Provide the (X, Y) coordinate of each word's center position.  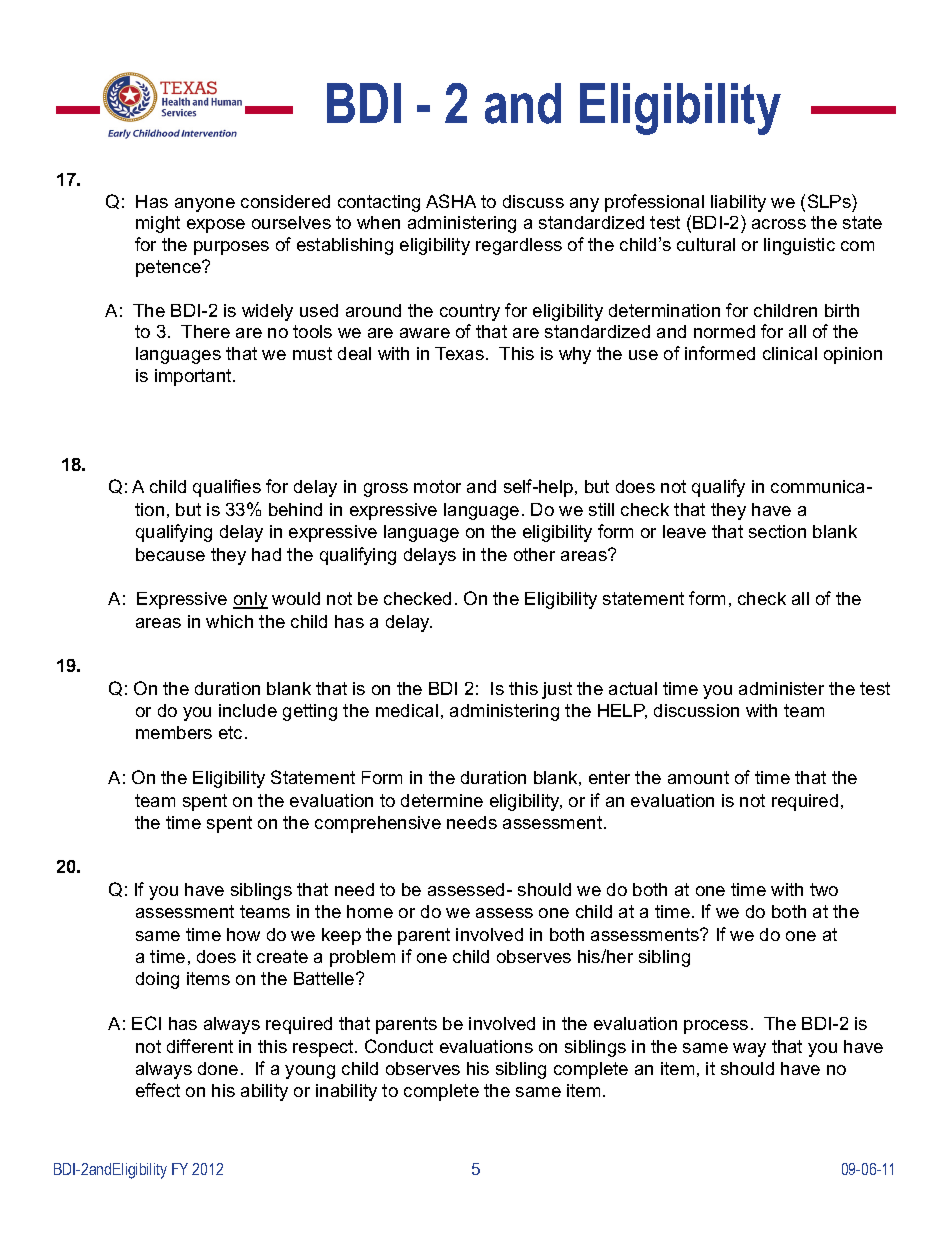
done (218, 1068)
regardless (519, 246)
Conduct (399, 1046)
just (557, 690)
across (779, 224)
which (229, 621)
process (716, 1027)
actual (633, 688)
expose (216, 226)
